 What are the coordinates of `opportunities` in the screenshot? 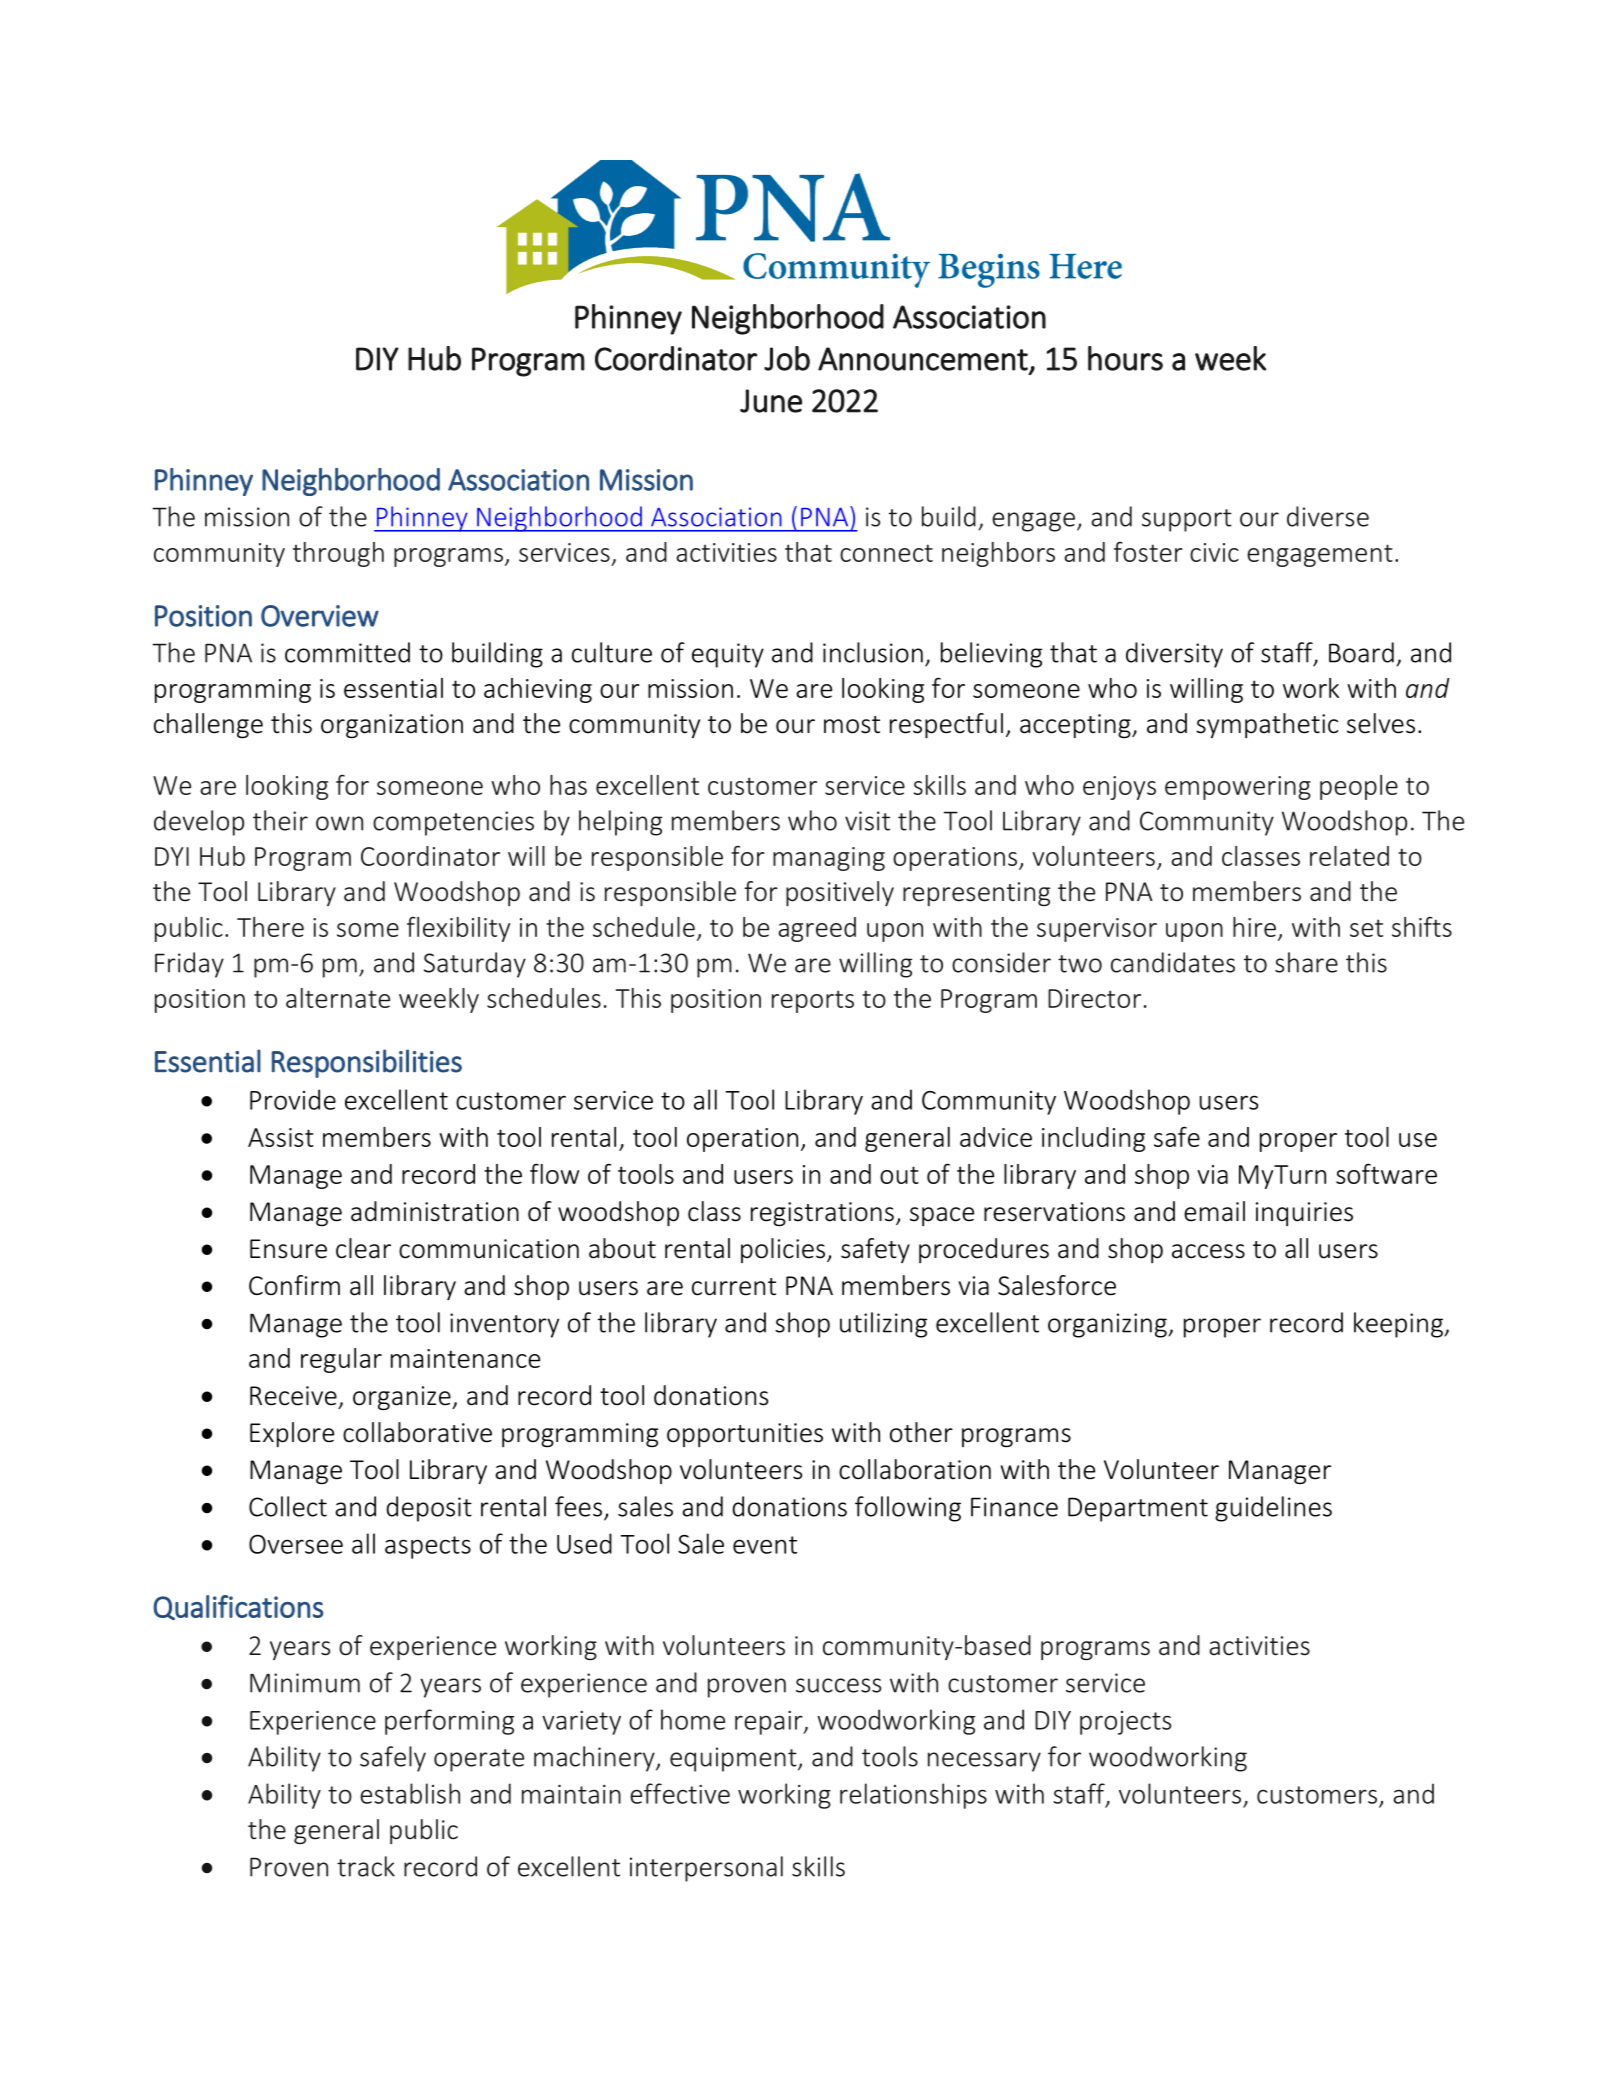 It's located at (745, 1435).
